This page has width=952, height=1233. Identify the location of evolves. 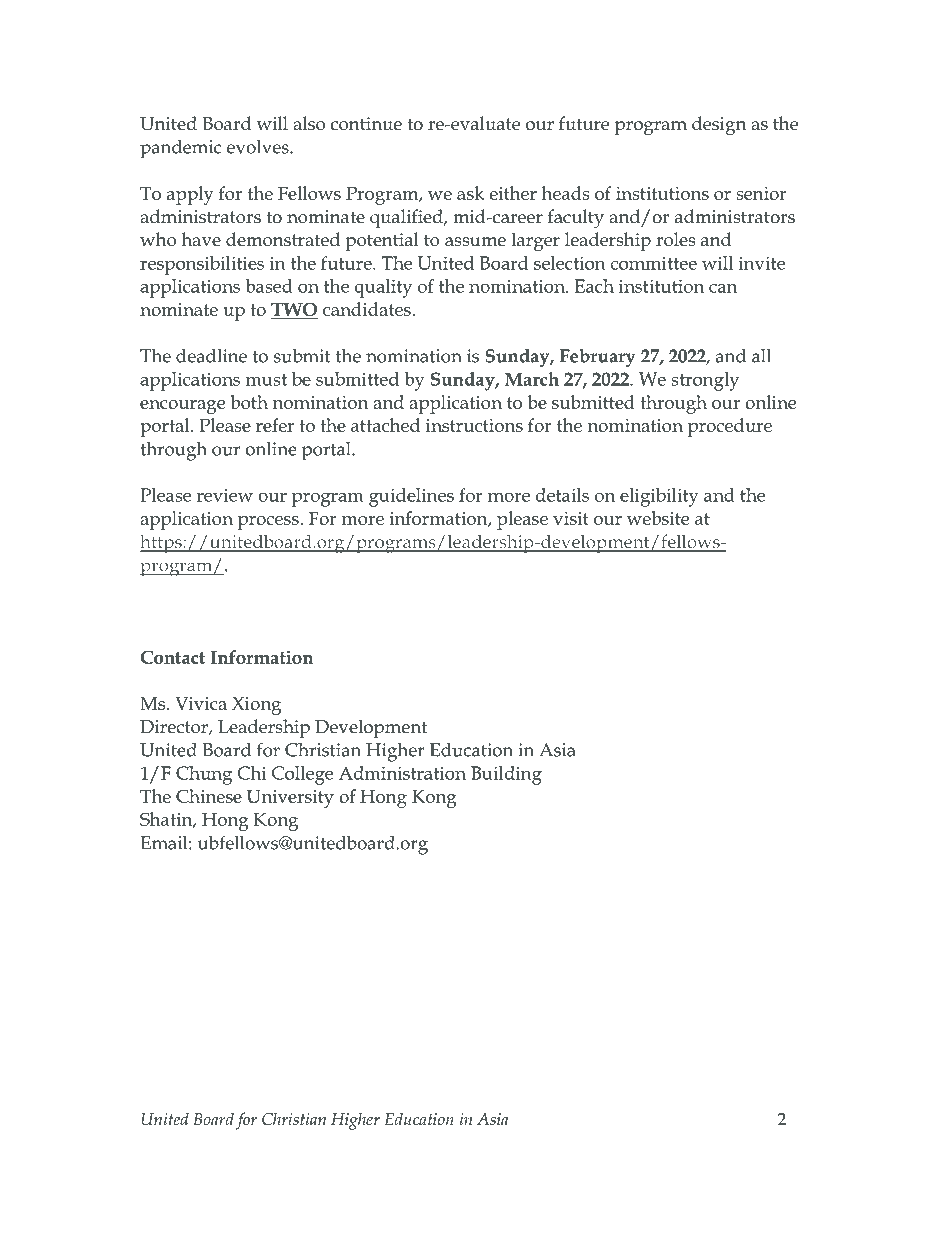
(259, 146).
